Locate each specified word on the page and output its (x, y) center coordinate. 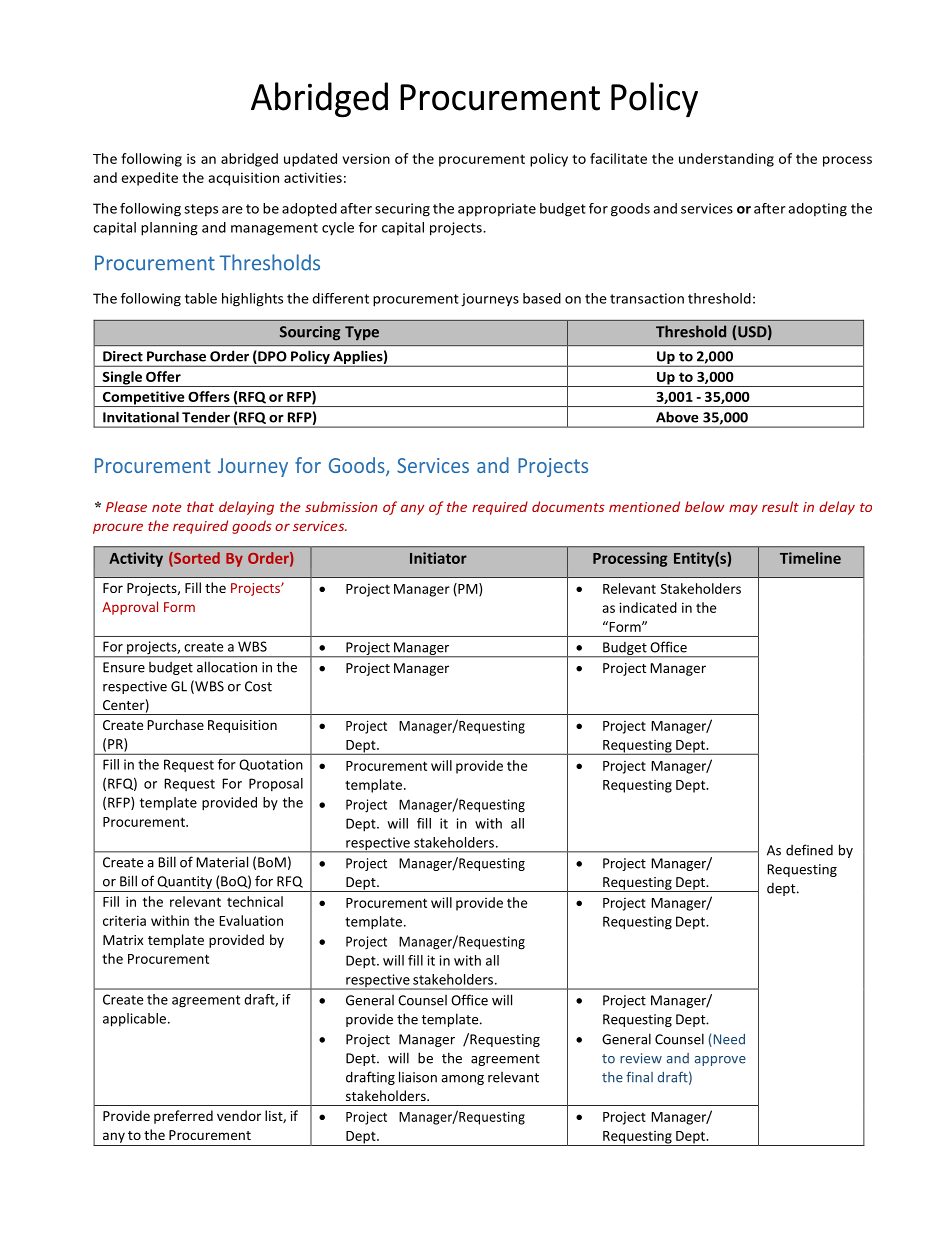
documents (568, 506)
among (462, 1080)
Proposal (276, 784)
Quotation (271, 765)
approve (720, 1061)
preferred (183, 1117)
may (743, 509)
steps (201, 210)
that (200, 506)
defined (809, 850)
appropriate (497, 210)
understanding (726, 160)
